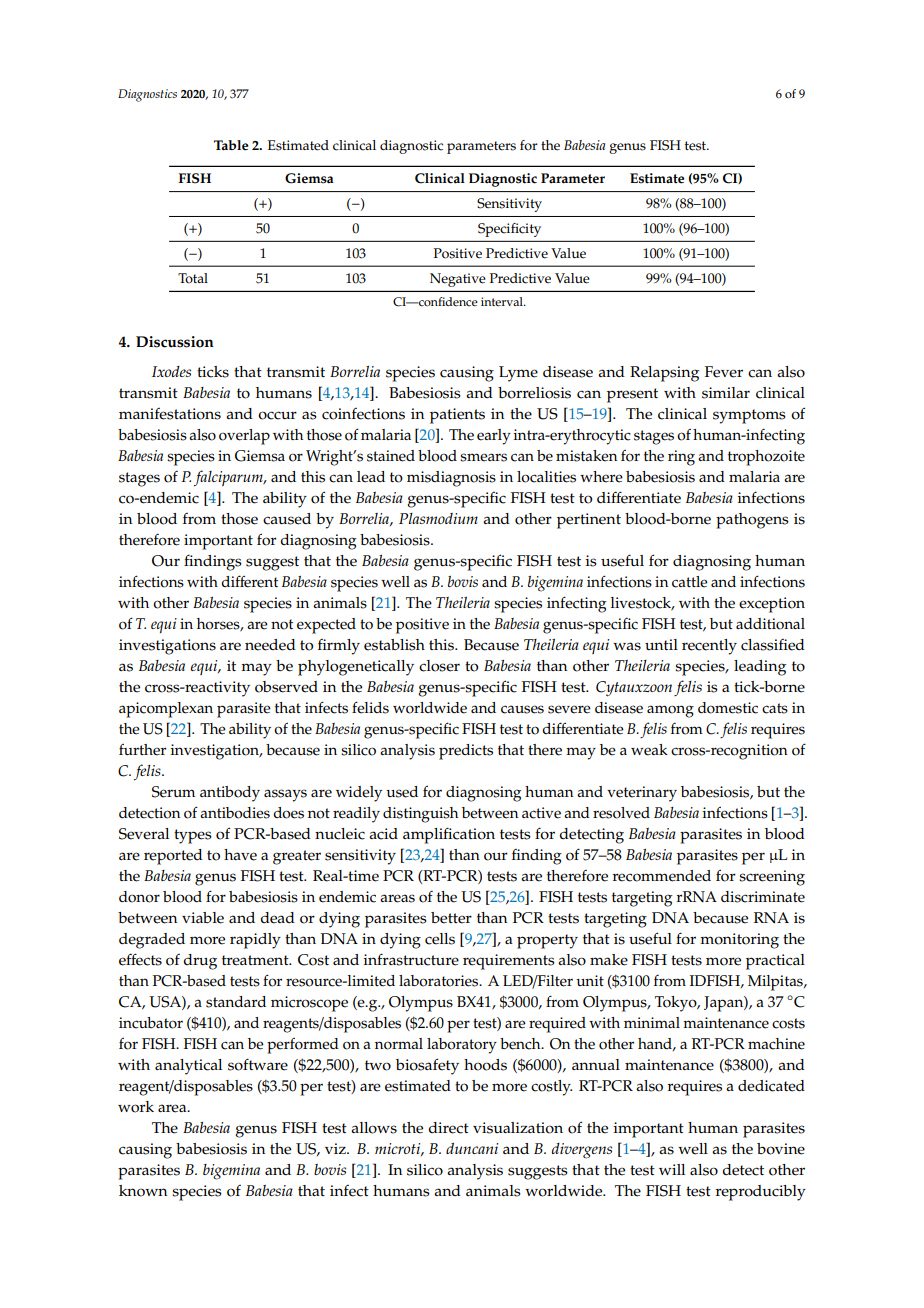  I want to click on recommended, so click(662, 876).
